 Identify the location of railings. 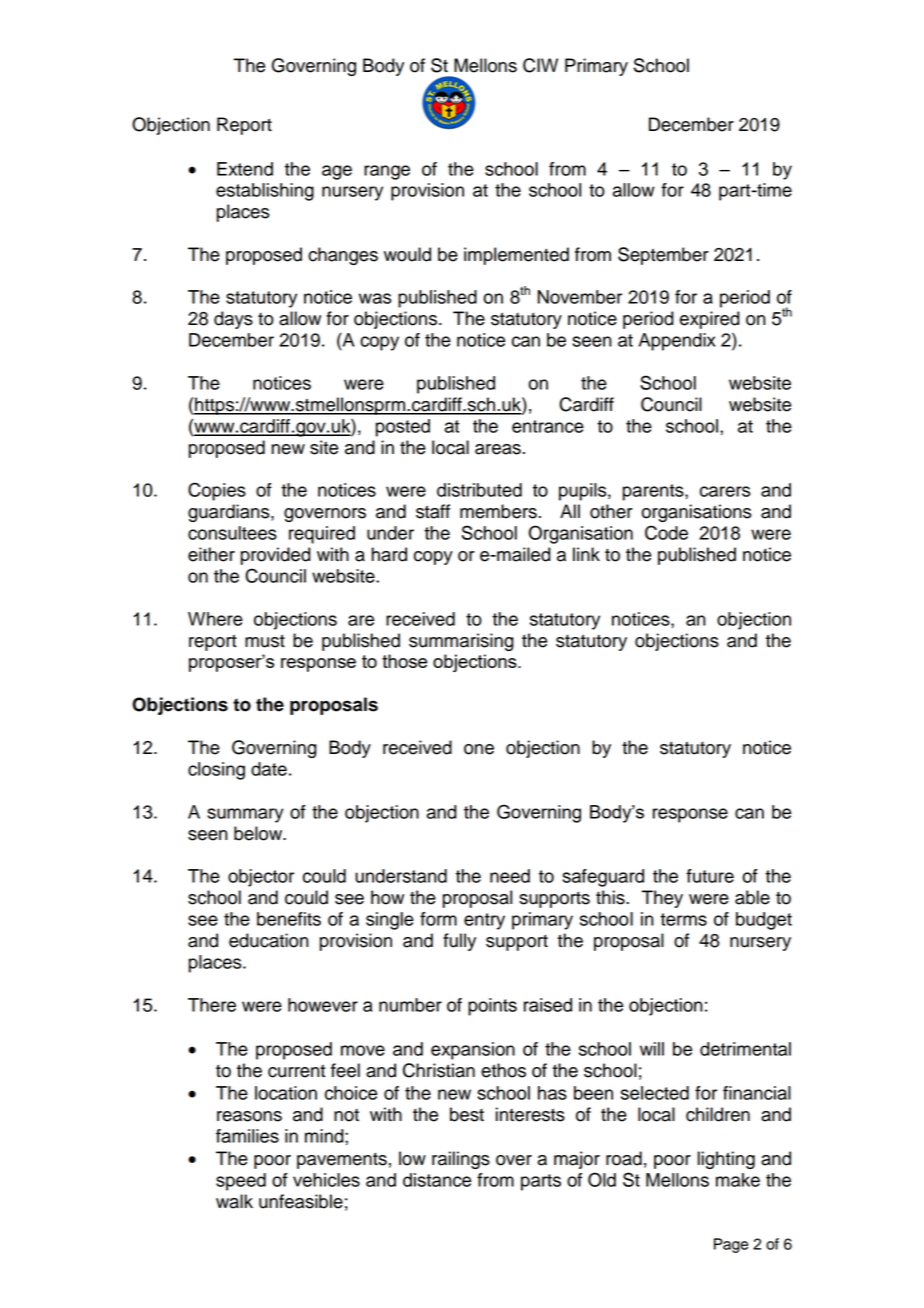
(461, 1160).
